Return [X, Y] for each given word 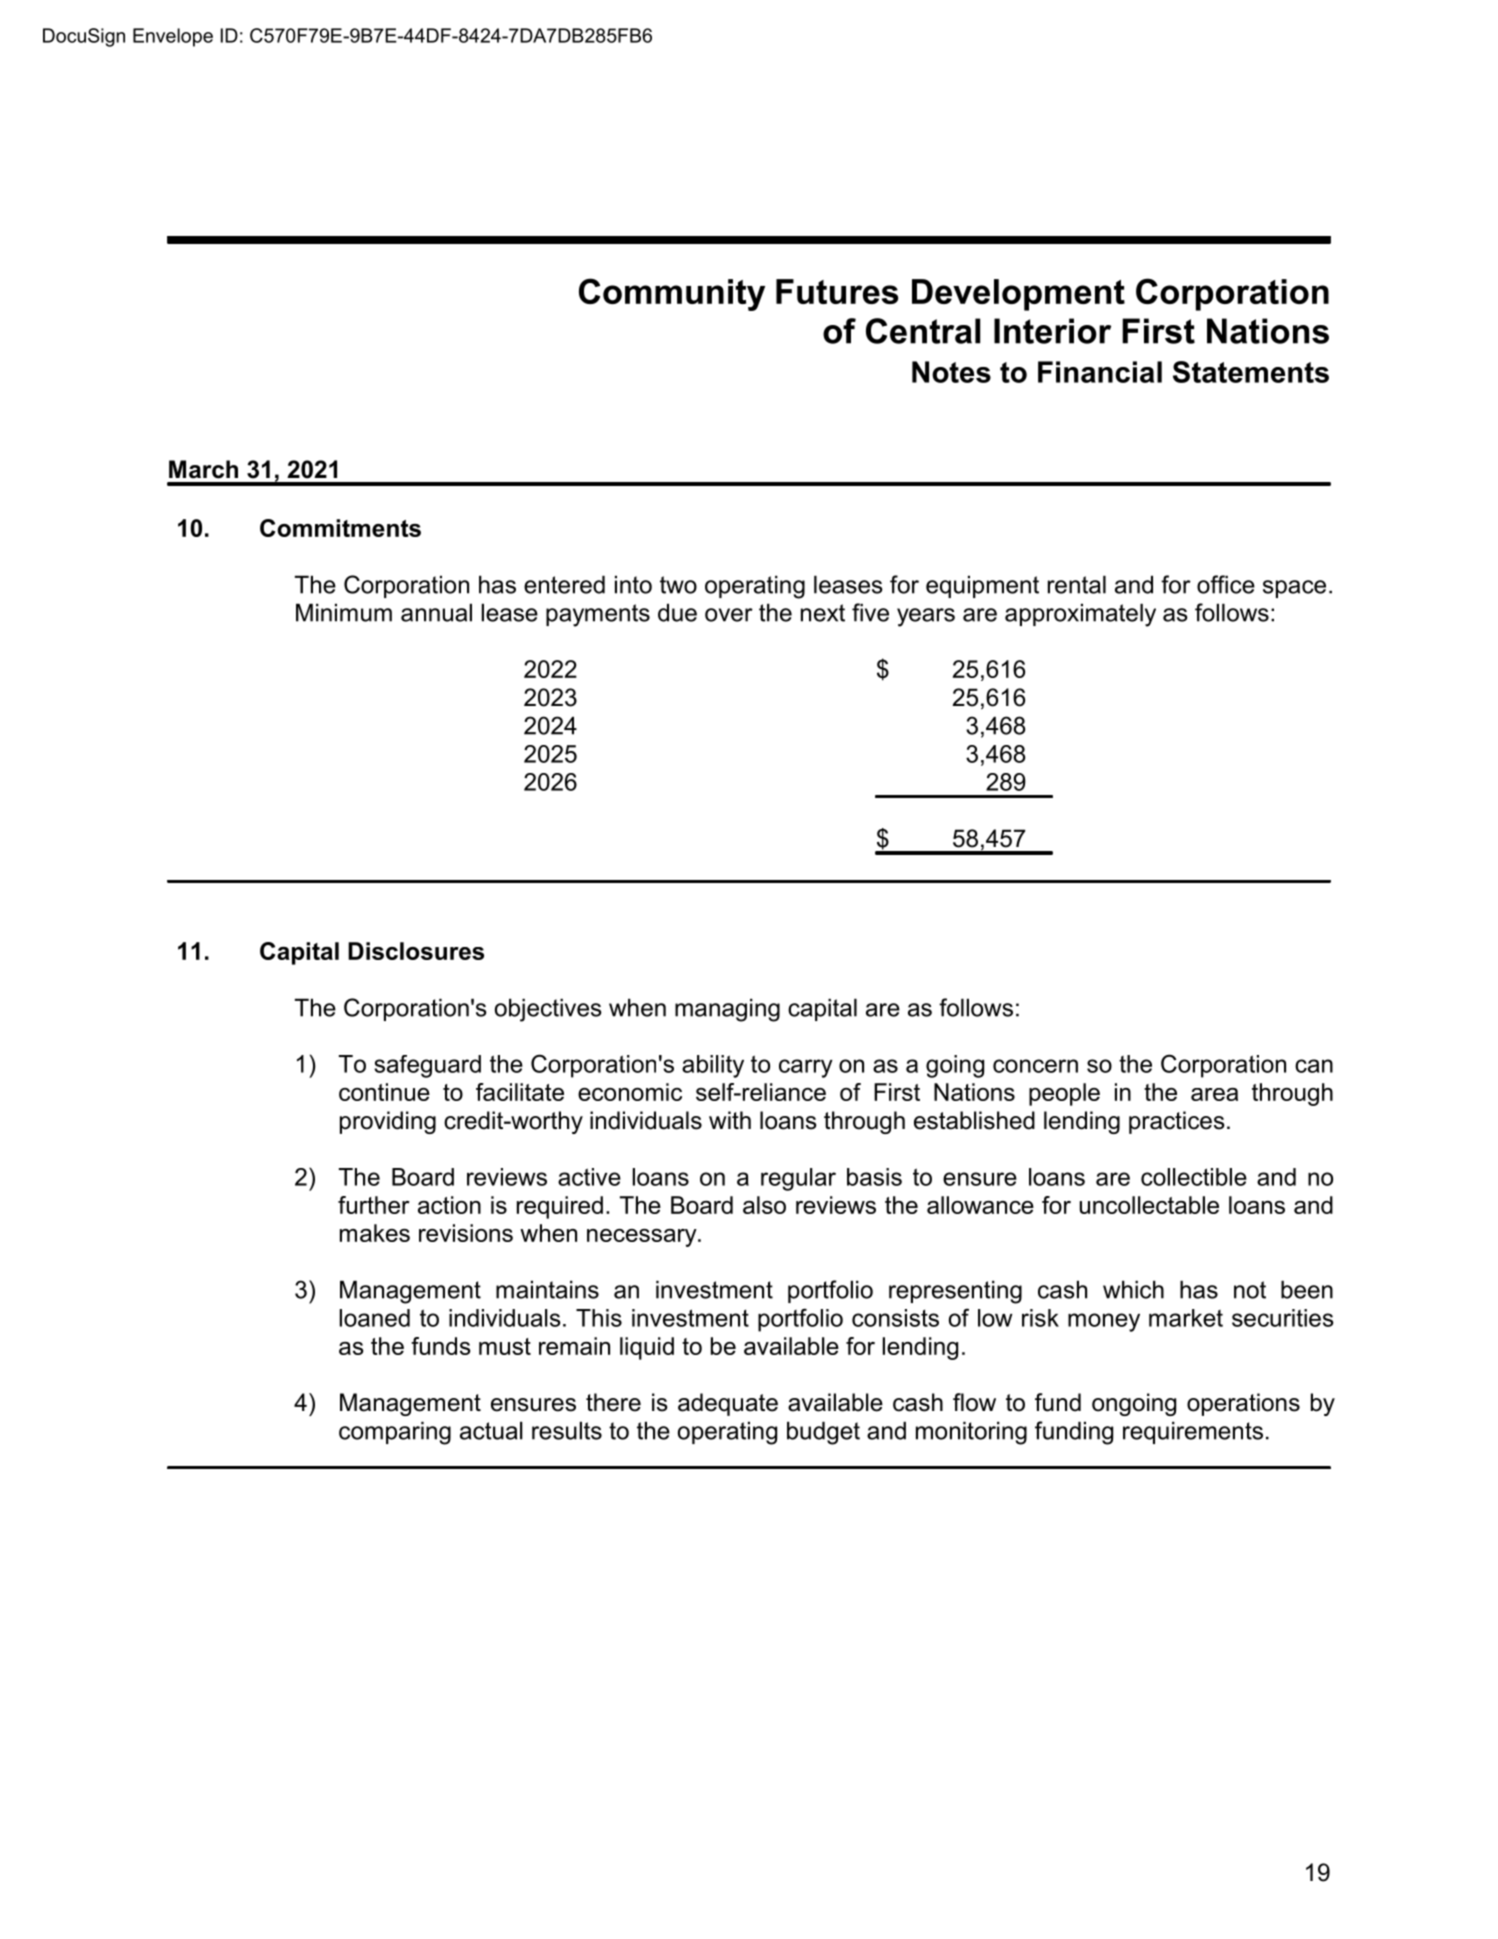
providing [388, 1122]
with [730, 1120]
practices [1177, 1122]
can [1314, 1066]
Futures [837, 291]
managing [727, 1010]
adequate [728, 1404]
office [1226, 584]
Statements [1251, 372]
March [203, 469]
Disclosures [416, 951]
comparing [395, 1433]
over [729, 615]
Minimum [344, 612]
